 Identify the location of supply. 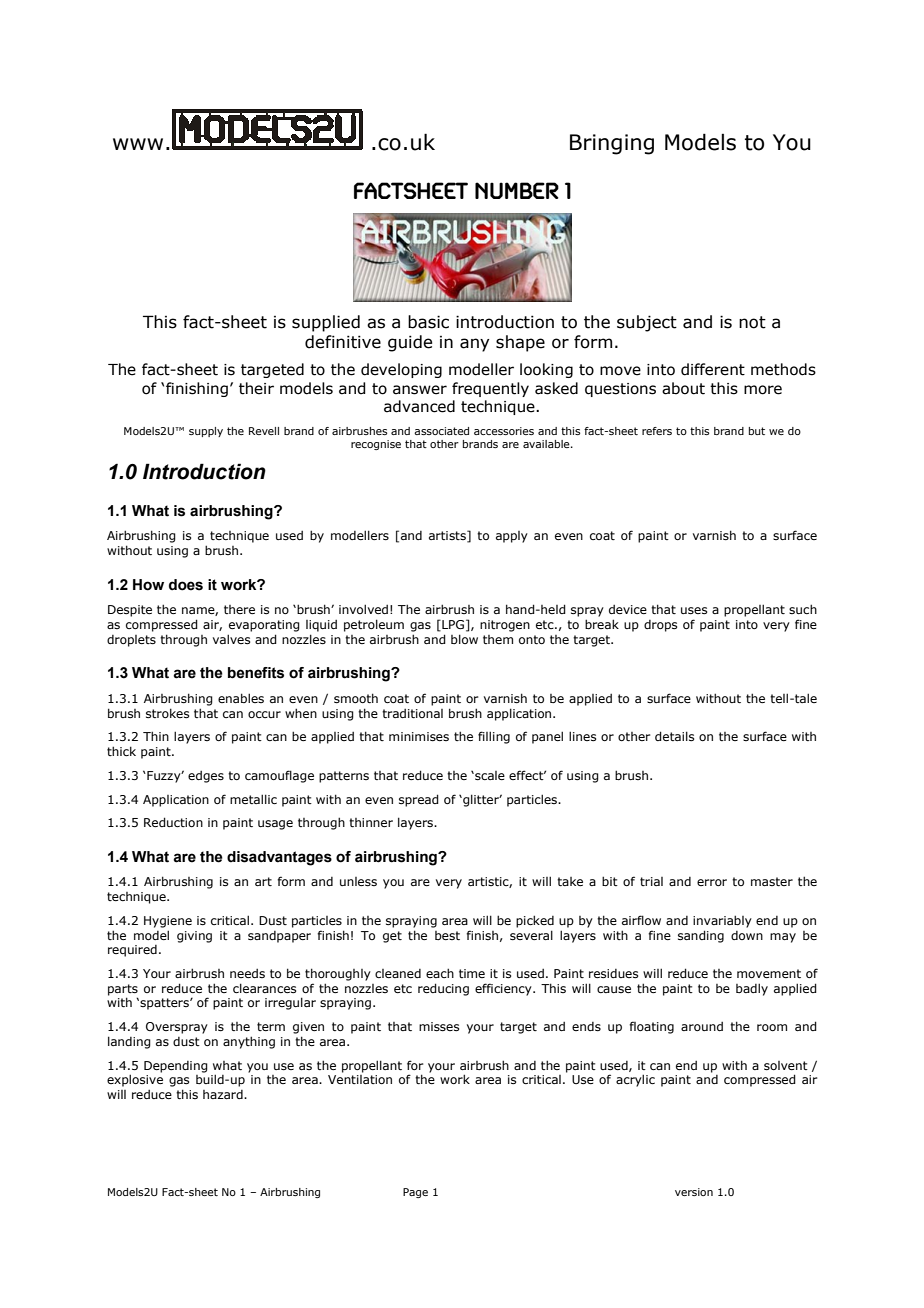
(206, 432).
